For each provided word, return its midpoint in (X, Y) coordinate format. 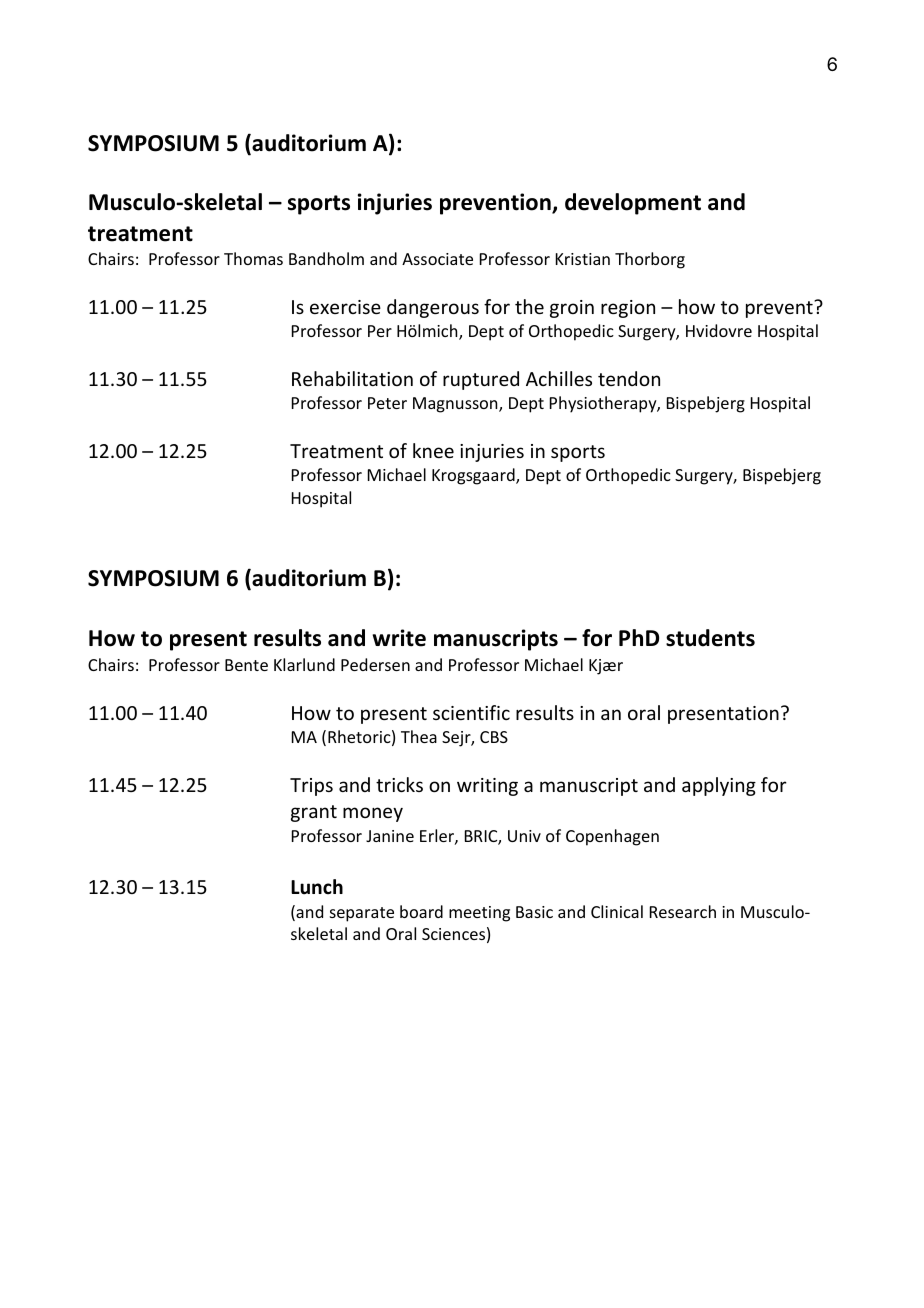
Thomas (253, 258)
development (633, 204)
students (710, 638)
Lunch (317, 887)
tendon (629, 378)
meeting (479, 914)
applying (719, 786)
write (399, 638)
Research (683, 911)
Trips (311, 787)
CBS (494, 737)
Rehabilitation (352, 378)
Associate (437, 259)
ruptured (481, 380)
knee (433, 450)
